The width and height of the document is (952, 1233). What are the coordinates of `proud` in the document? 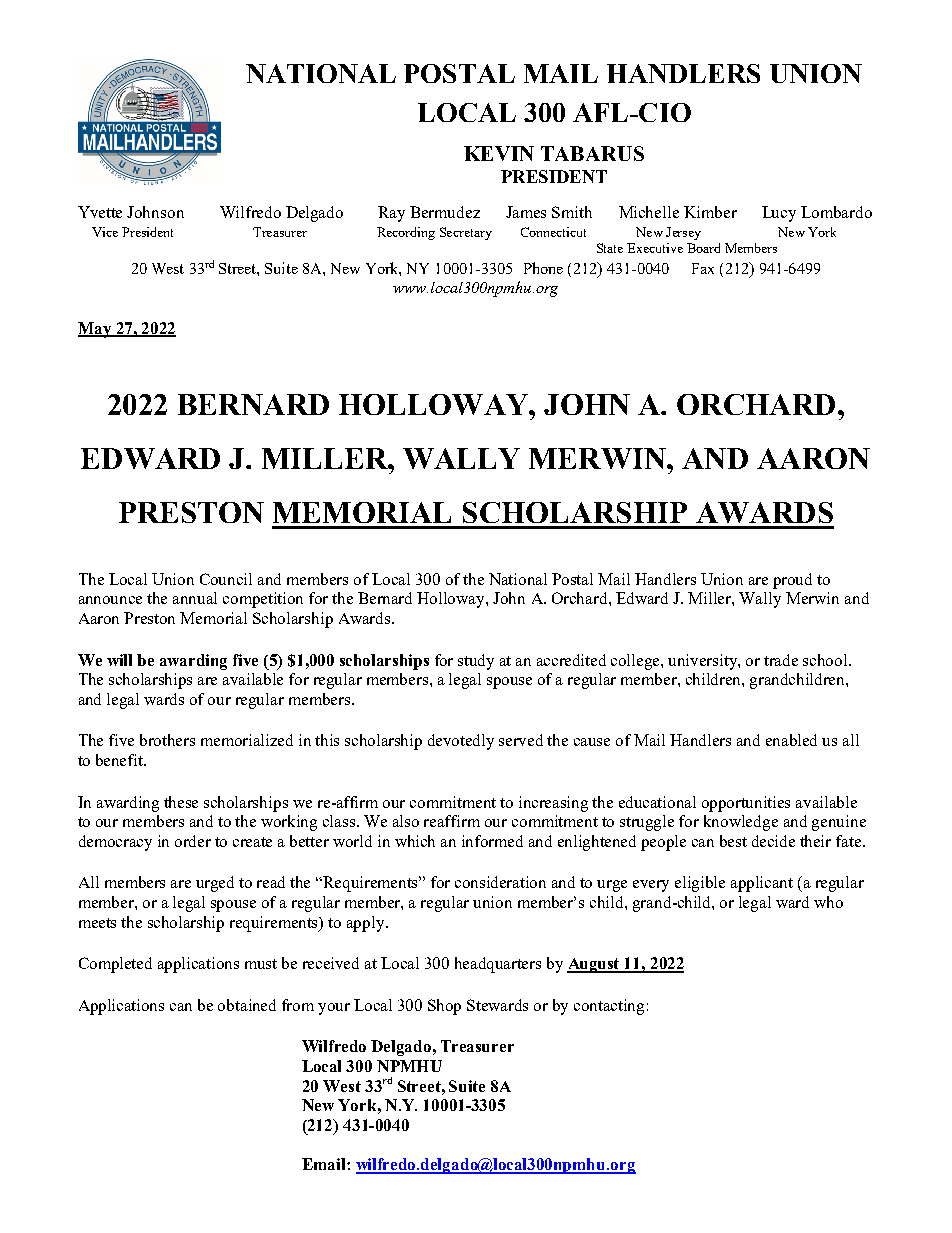 It's located at (792, 581).
